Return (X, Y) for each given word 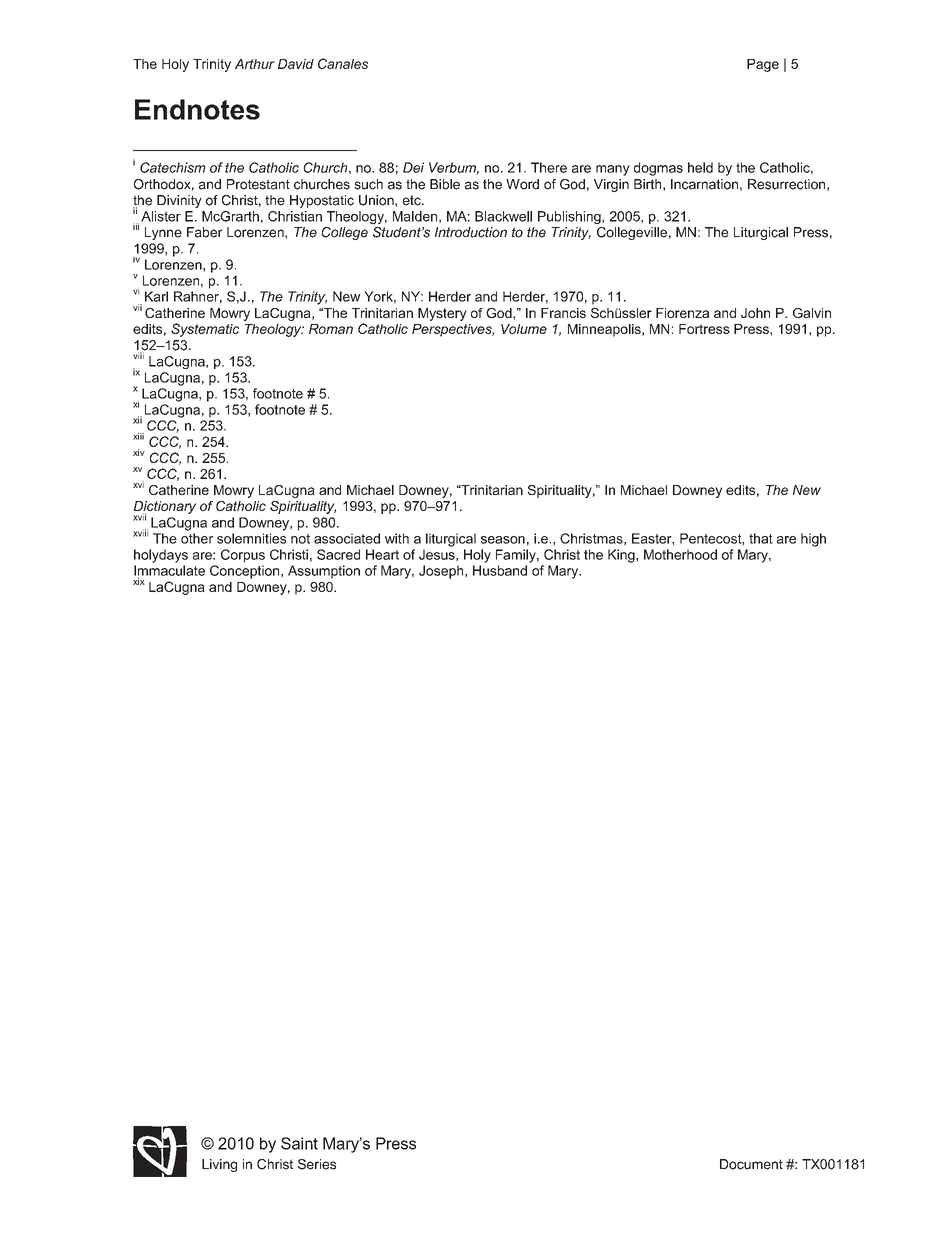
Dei (413, 167)
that (761, 538)
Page (763, 65)
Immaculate (169, 570)
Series (317, 1164)
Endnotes (197, 109)
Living (219, 1165)
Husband (500, 570)
